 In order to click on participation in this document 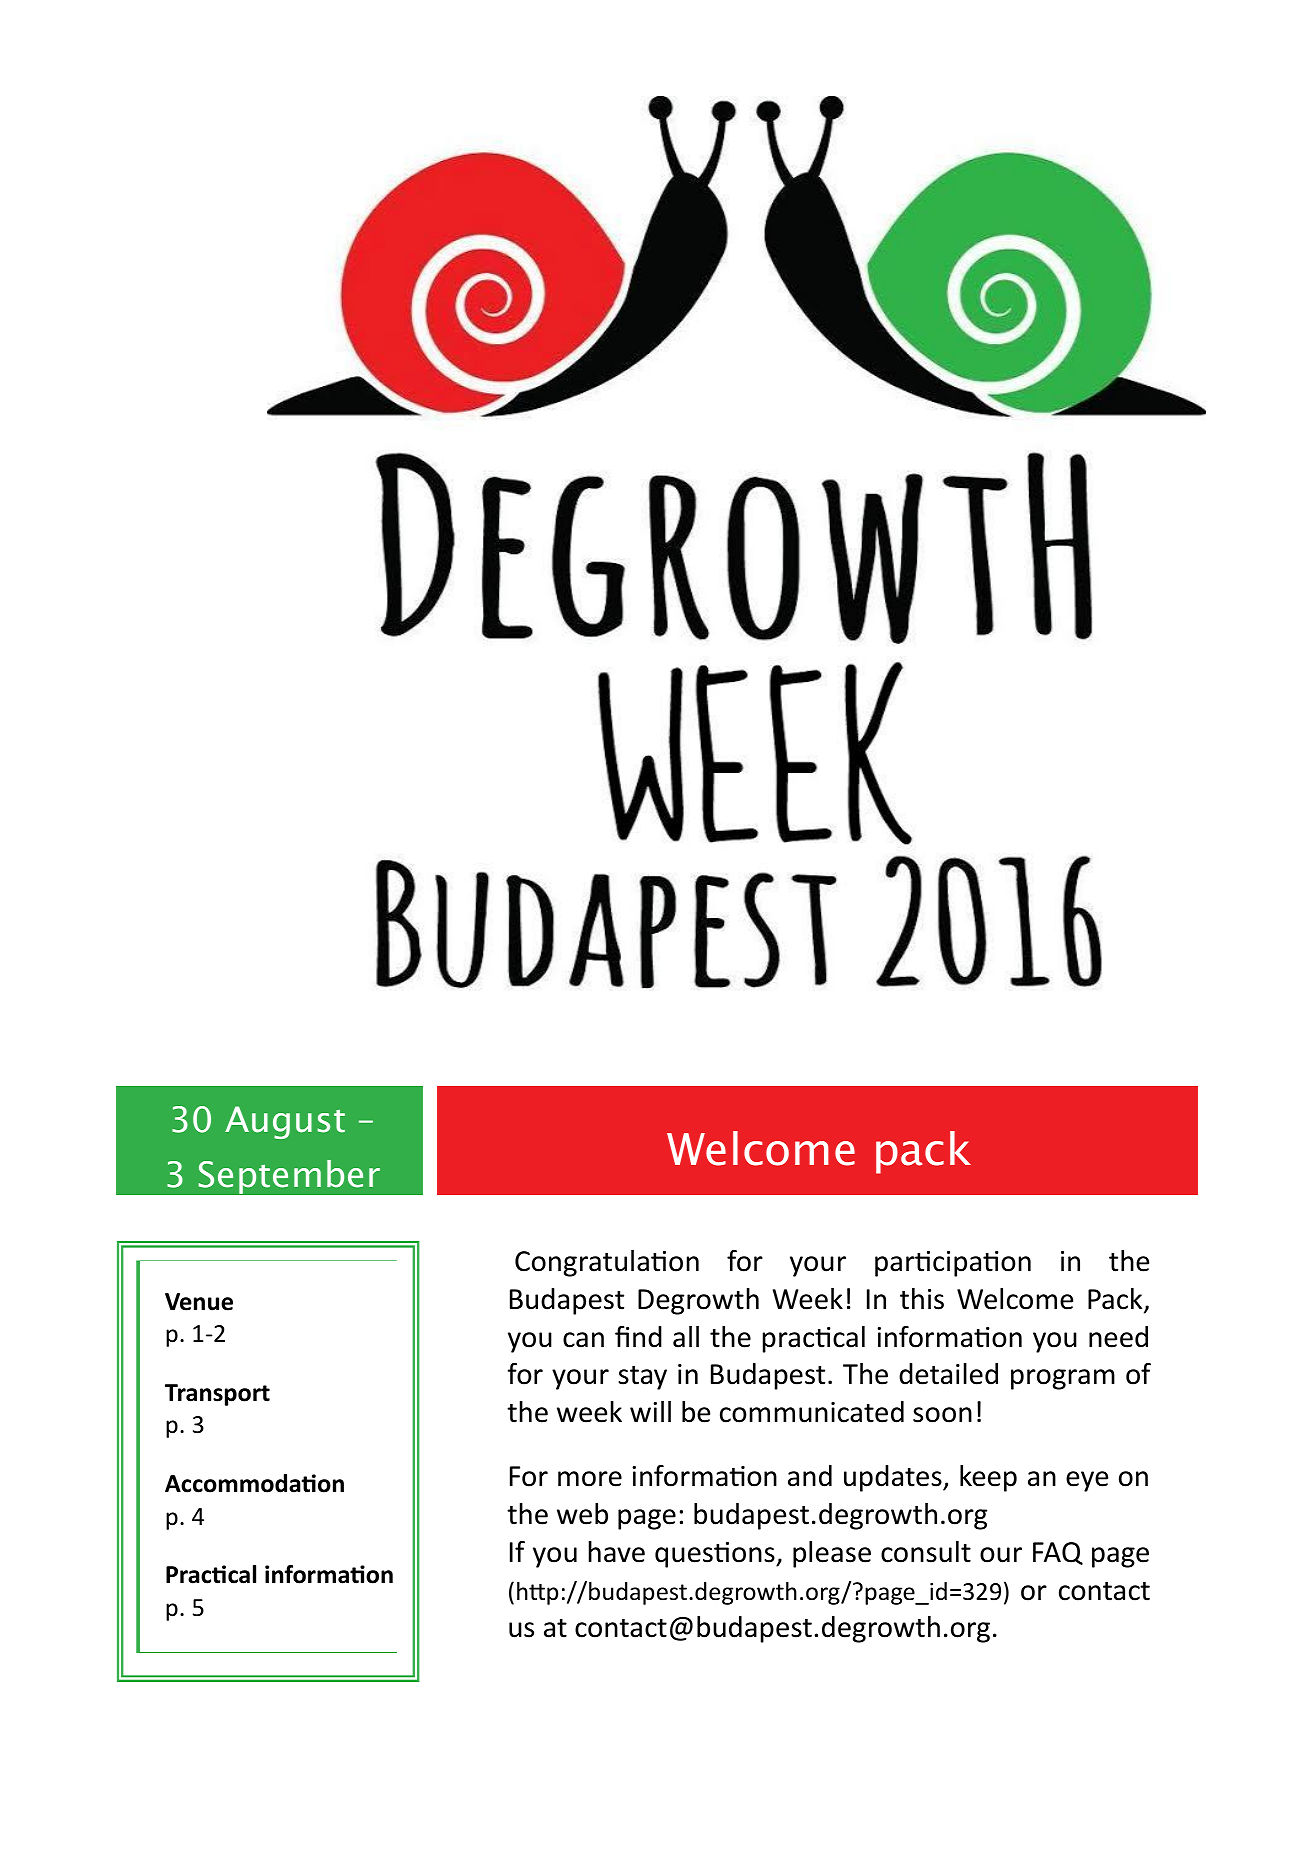, I will do `click(953, 1264)`.
